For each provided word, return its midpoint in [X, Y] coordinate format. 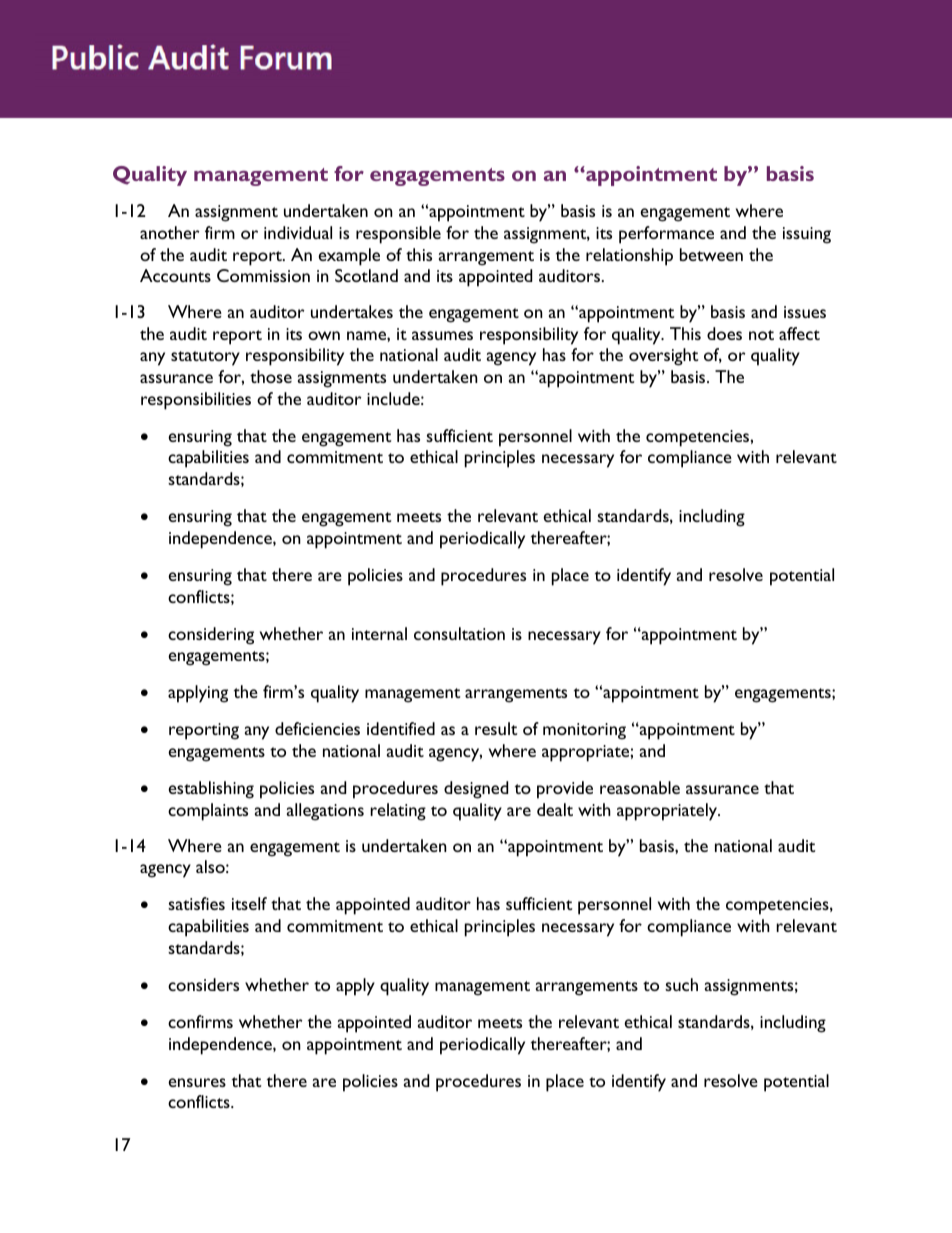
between [711, 254]
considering [211, 636]
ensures [197, 1082]
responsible [398, 235]
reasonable [640, 787]
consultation [459, 633]
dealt [555, 809]
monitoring [584, 731]
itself [249, 903]
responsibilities [196, 401]
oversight [663, 357]
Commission [263, 275]
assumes [442, 335]
